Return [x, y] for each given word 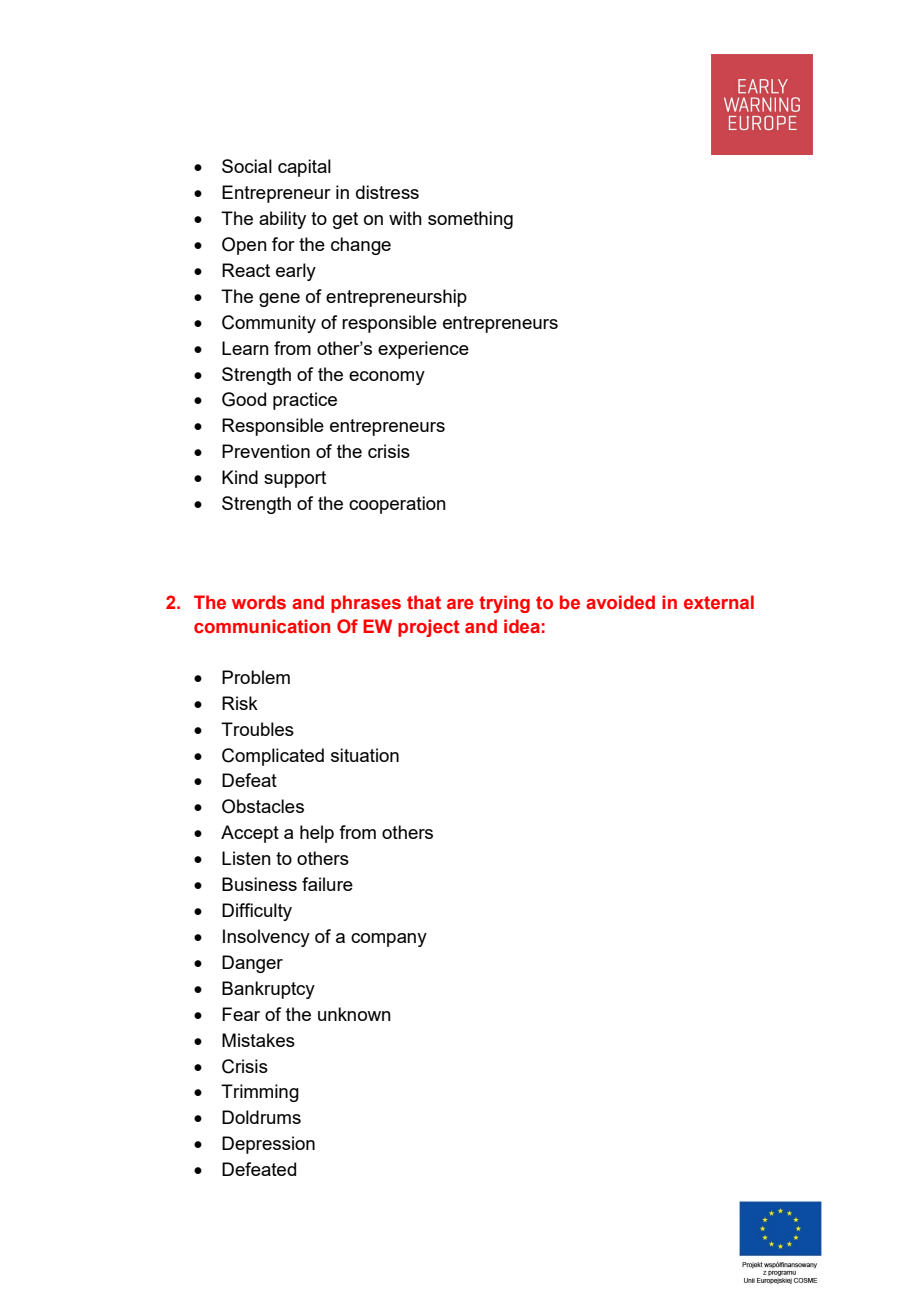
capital [304, 168]
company [389, 940]
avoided [620, 602]
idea [522, 626]
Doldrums [261, 1117]
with [405, 218]
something [470, 220]
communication [262, 626]
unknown [354, 1014]
